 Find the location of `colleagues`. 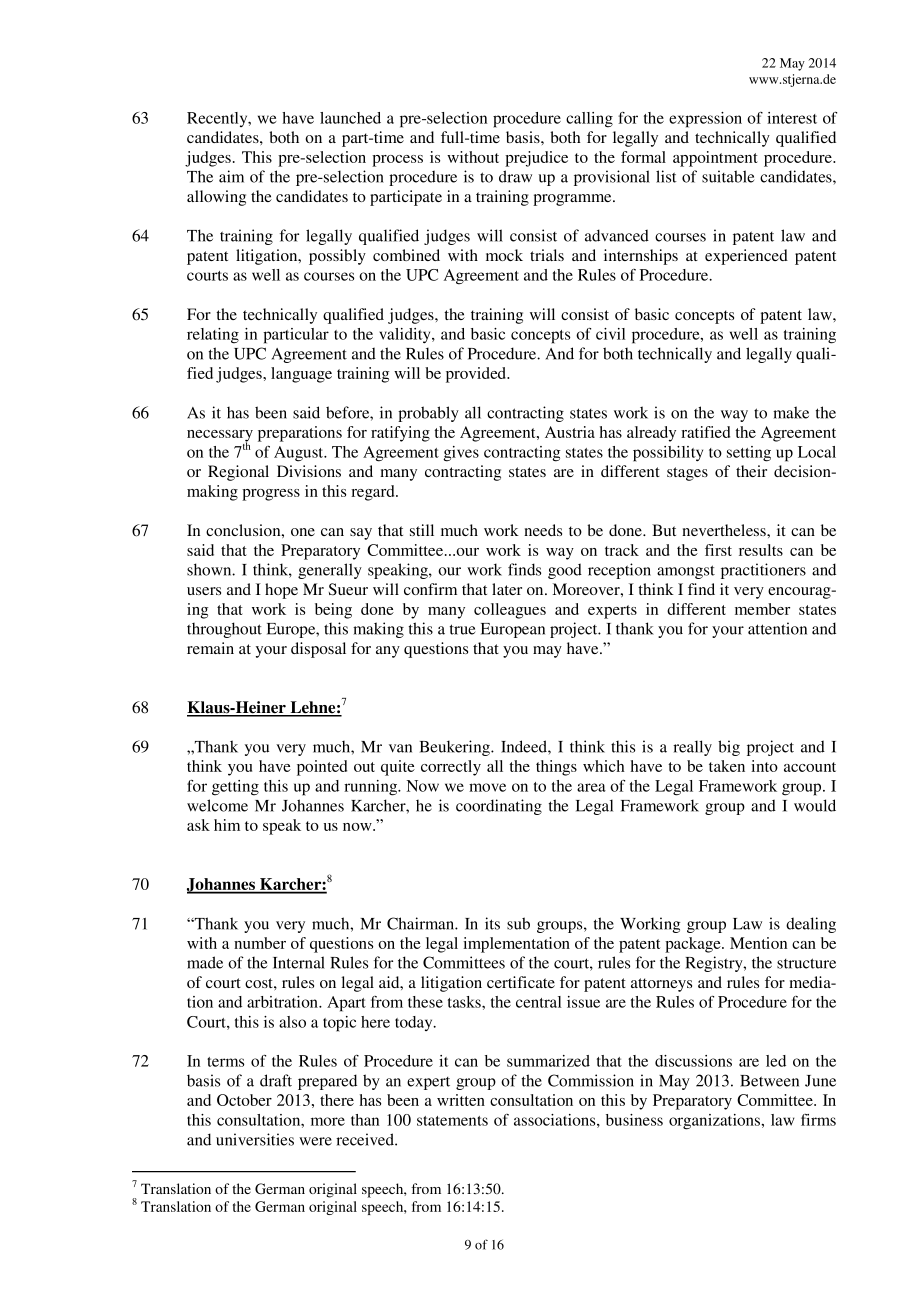

colleagues is located at coordinates (510, 611).
